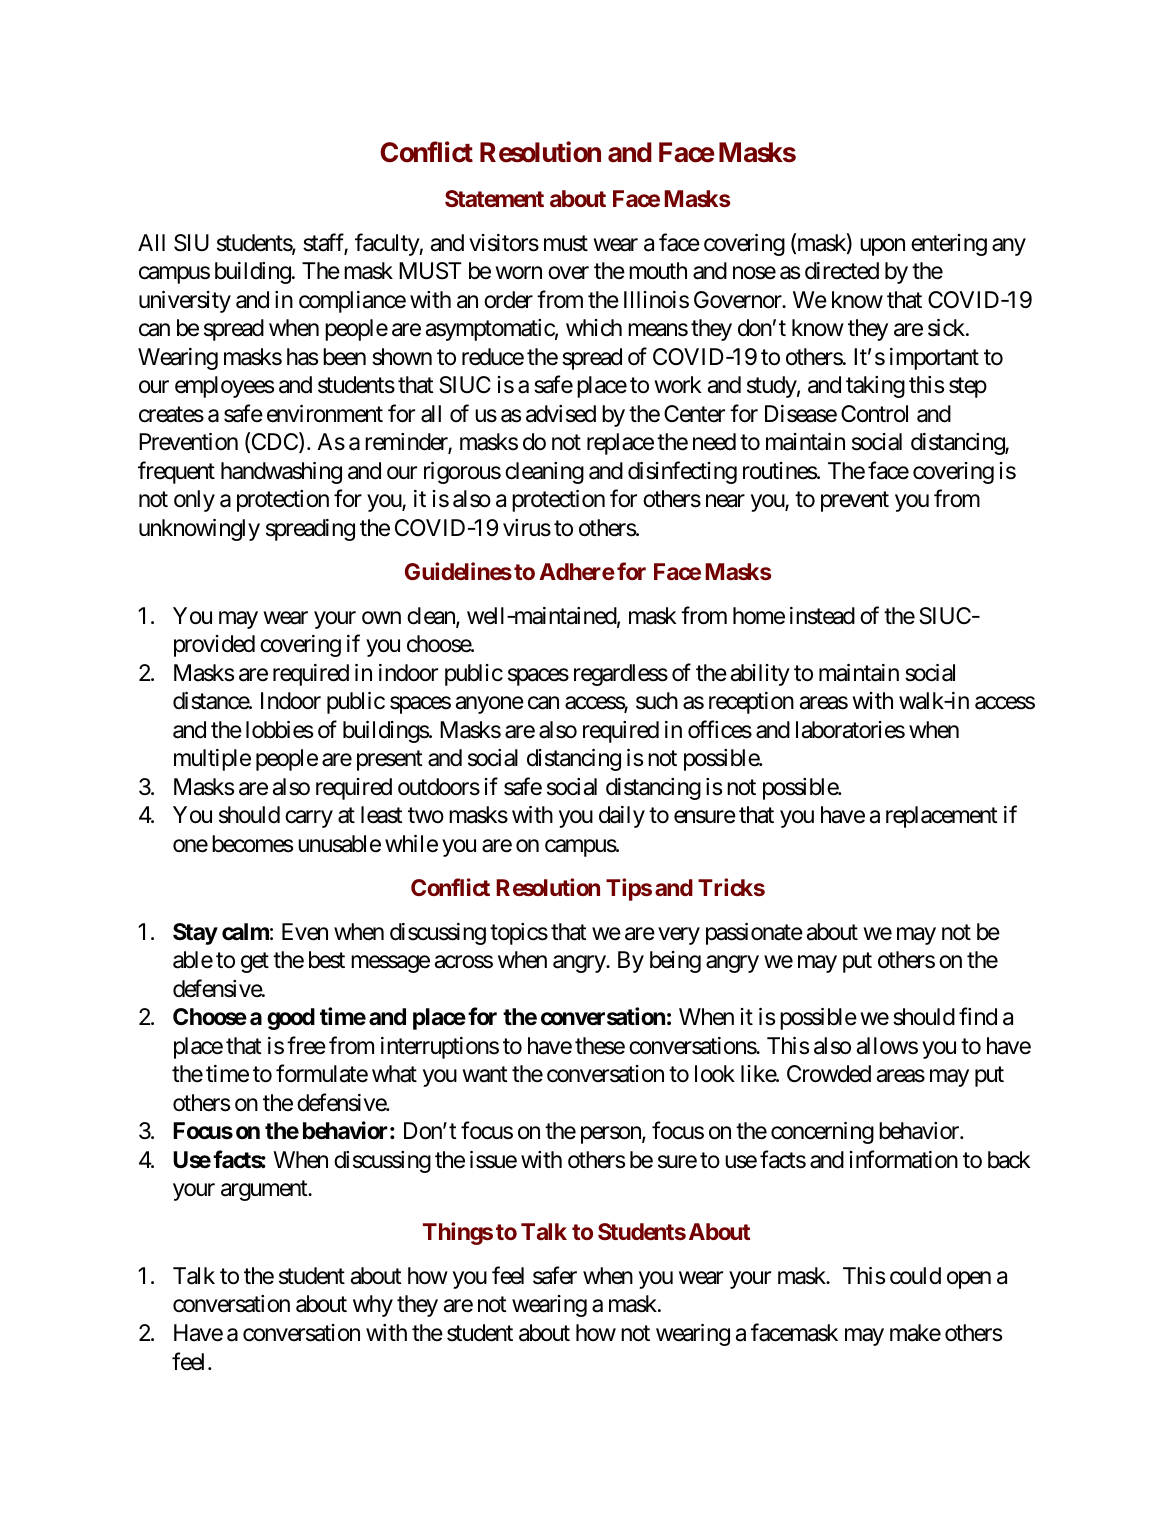 This document has height=1517, width=1172. What do you see at coordinates (882, 247) in the document?
I see `upon` at bounding box center [882, 247].
